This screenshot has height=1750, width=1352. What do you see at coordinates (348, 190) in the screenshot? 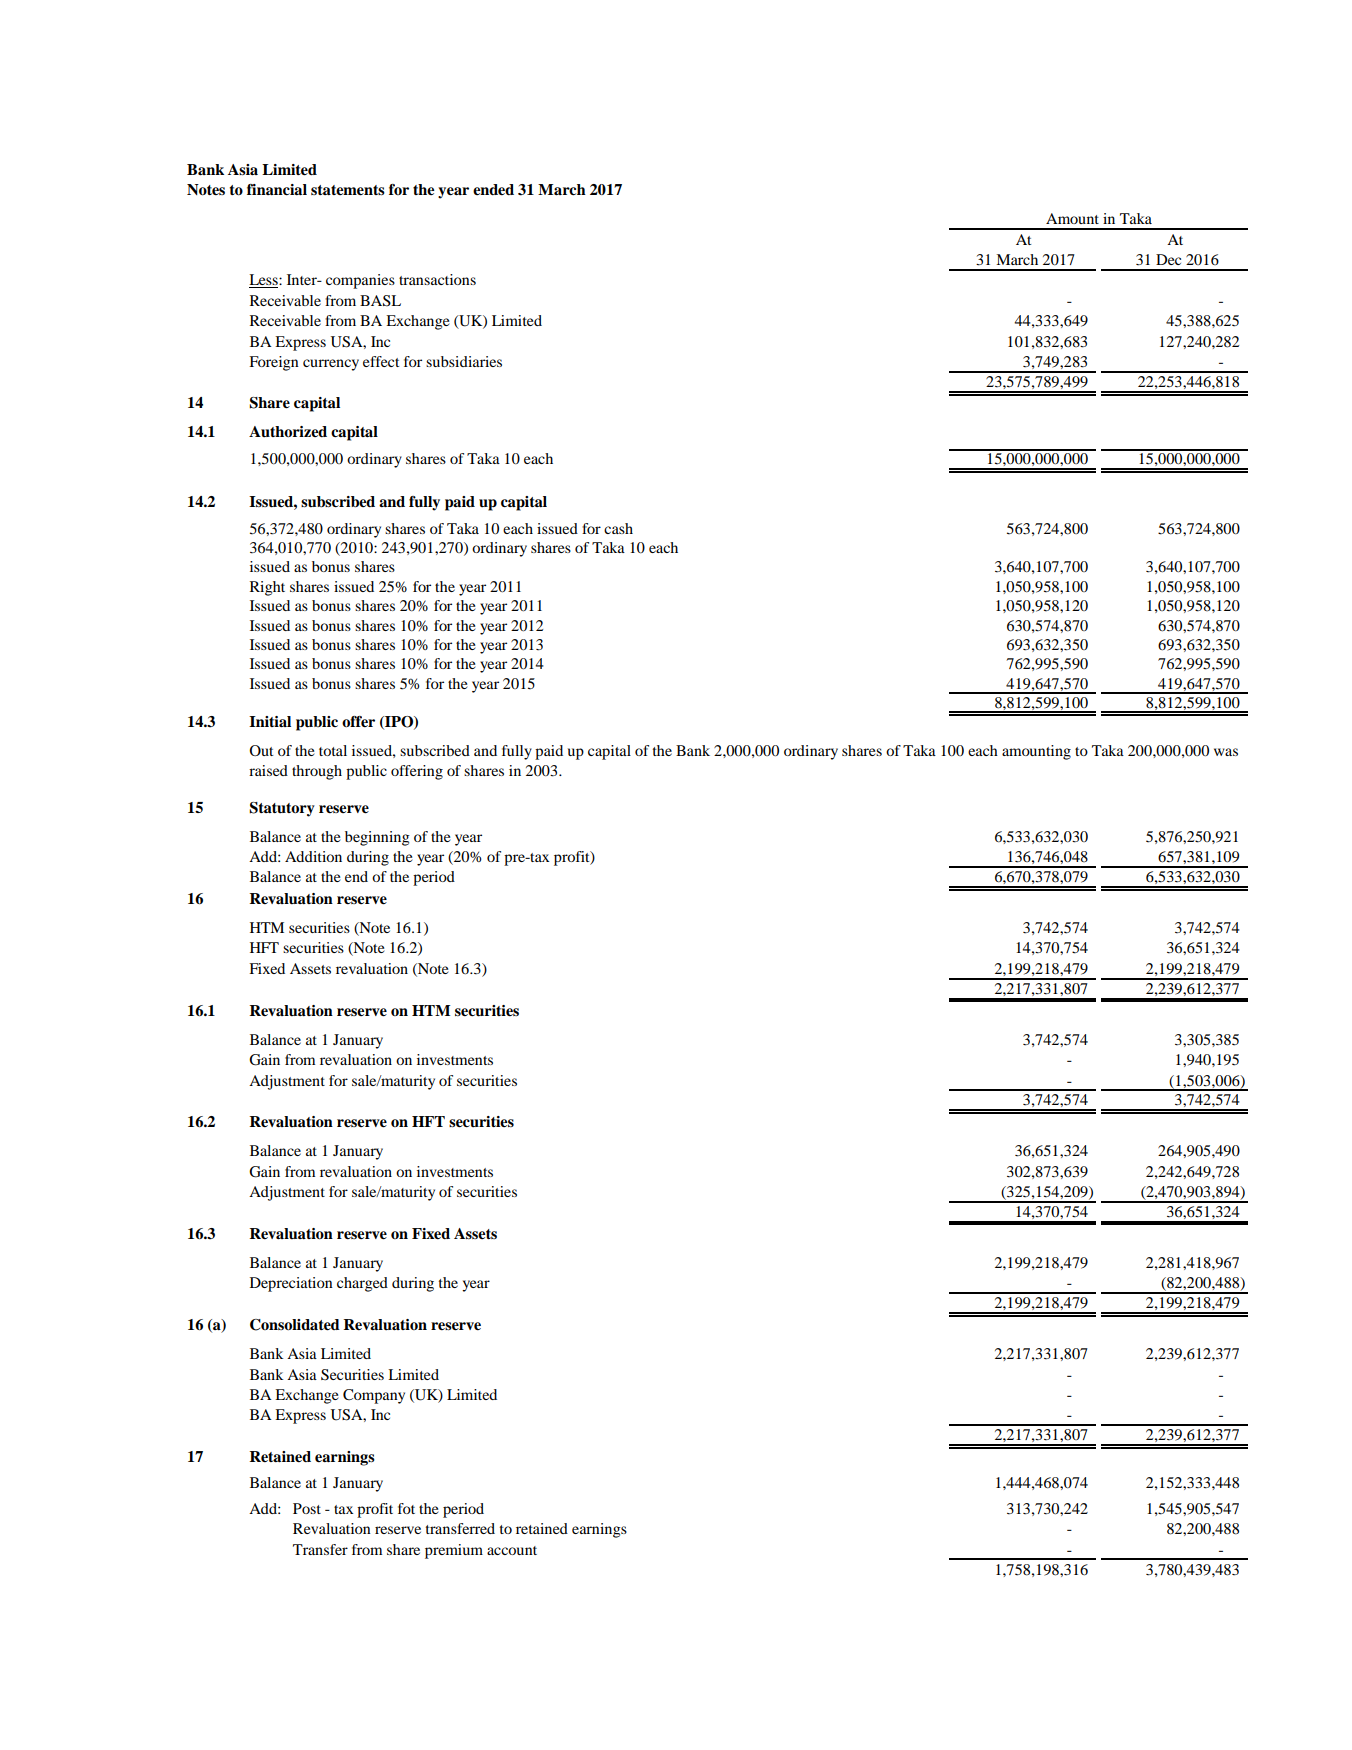
I see `statements` at bounding box center [348, 190].
